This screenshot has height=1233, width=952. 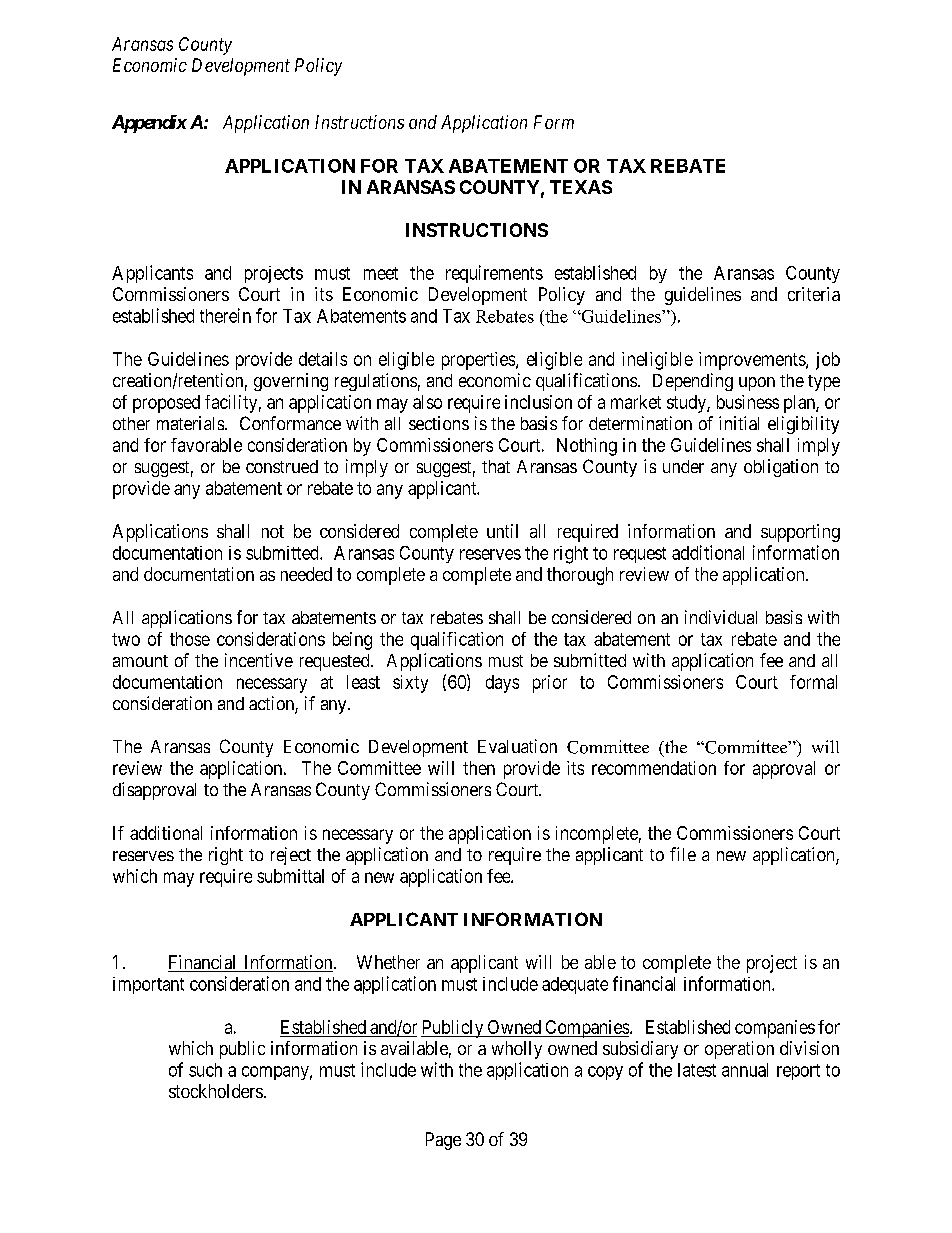 What do you see at coordinates (149, 124) in the screenshot?
I see `Appendix` at bounding box center [149, 124].
